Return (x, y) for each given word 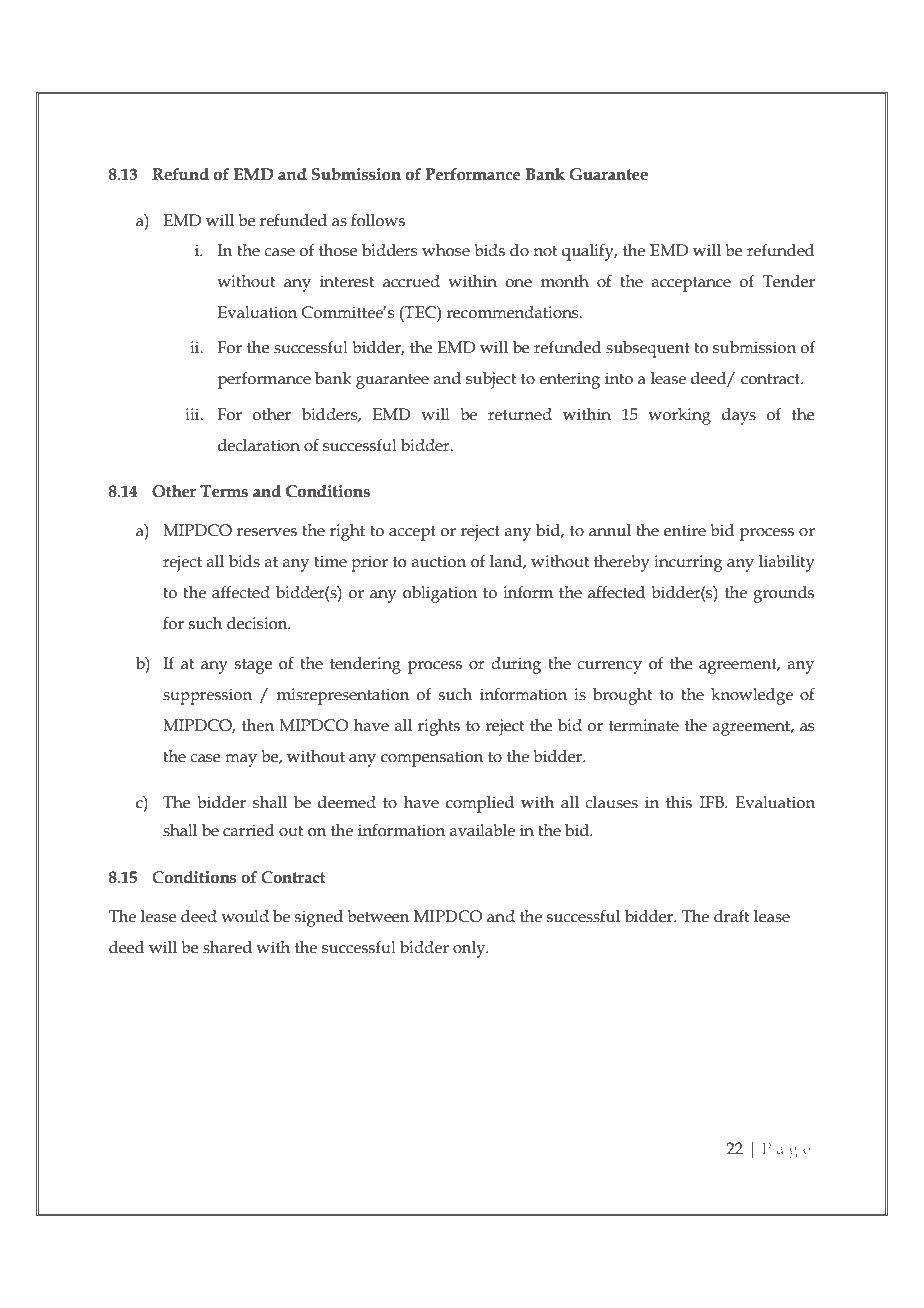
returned (520, 414)
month (565, 281)
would (245, 916)
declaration (259, 445)
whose (446, 250)
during (516, 665)
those (338, 250)
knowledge (752, 696)
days (739, 416)
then (258, 725)
